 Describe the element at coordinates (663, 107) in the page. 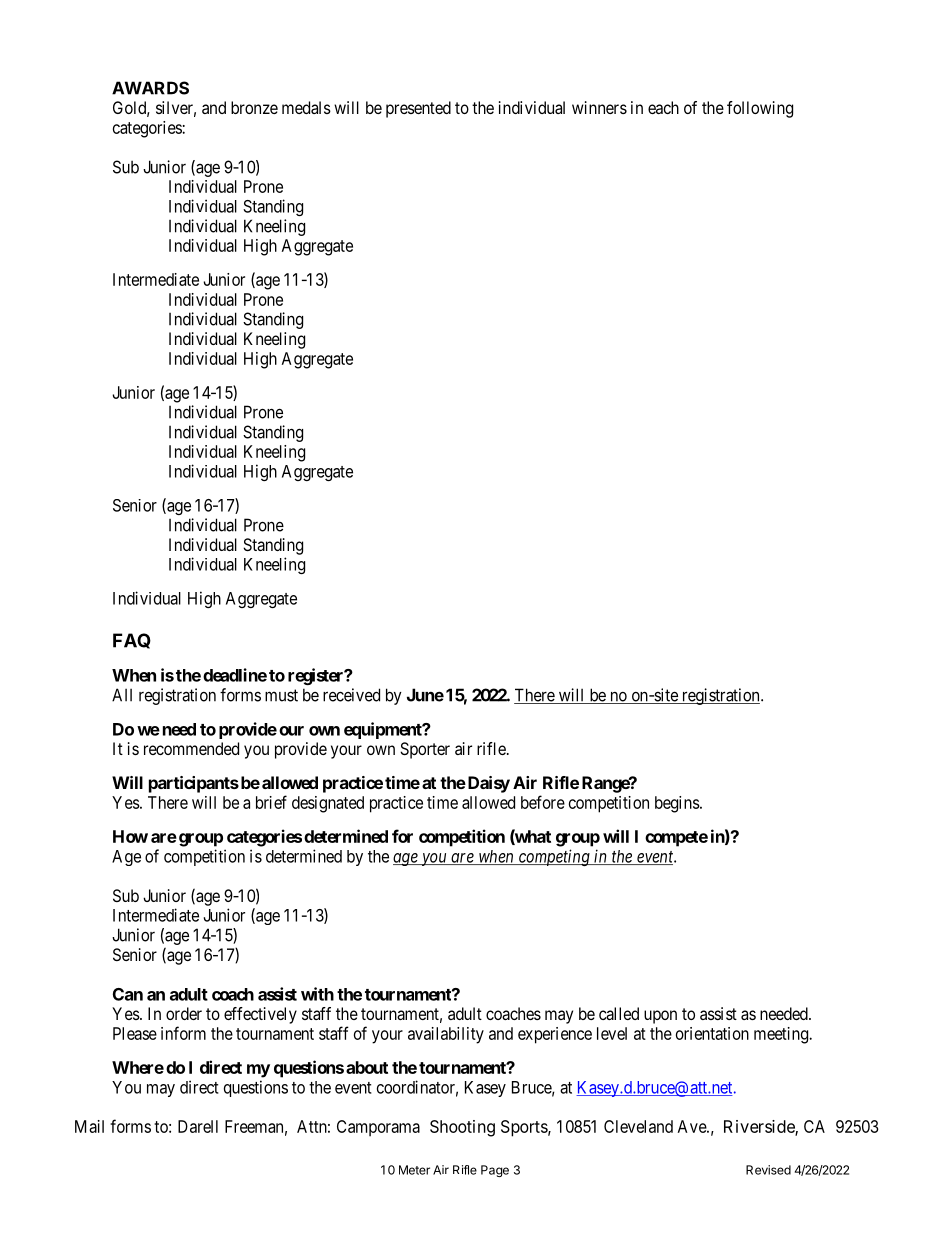

I see `each` at that location.
